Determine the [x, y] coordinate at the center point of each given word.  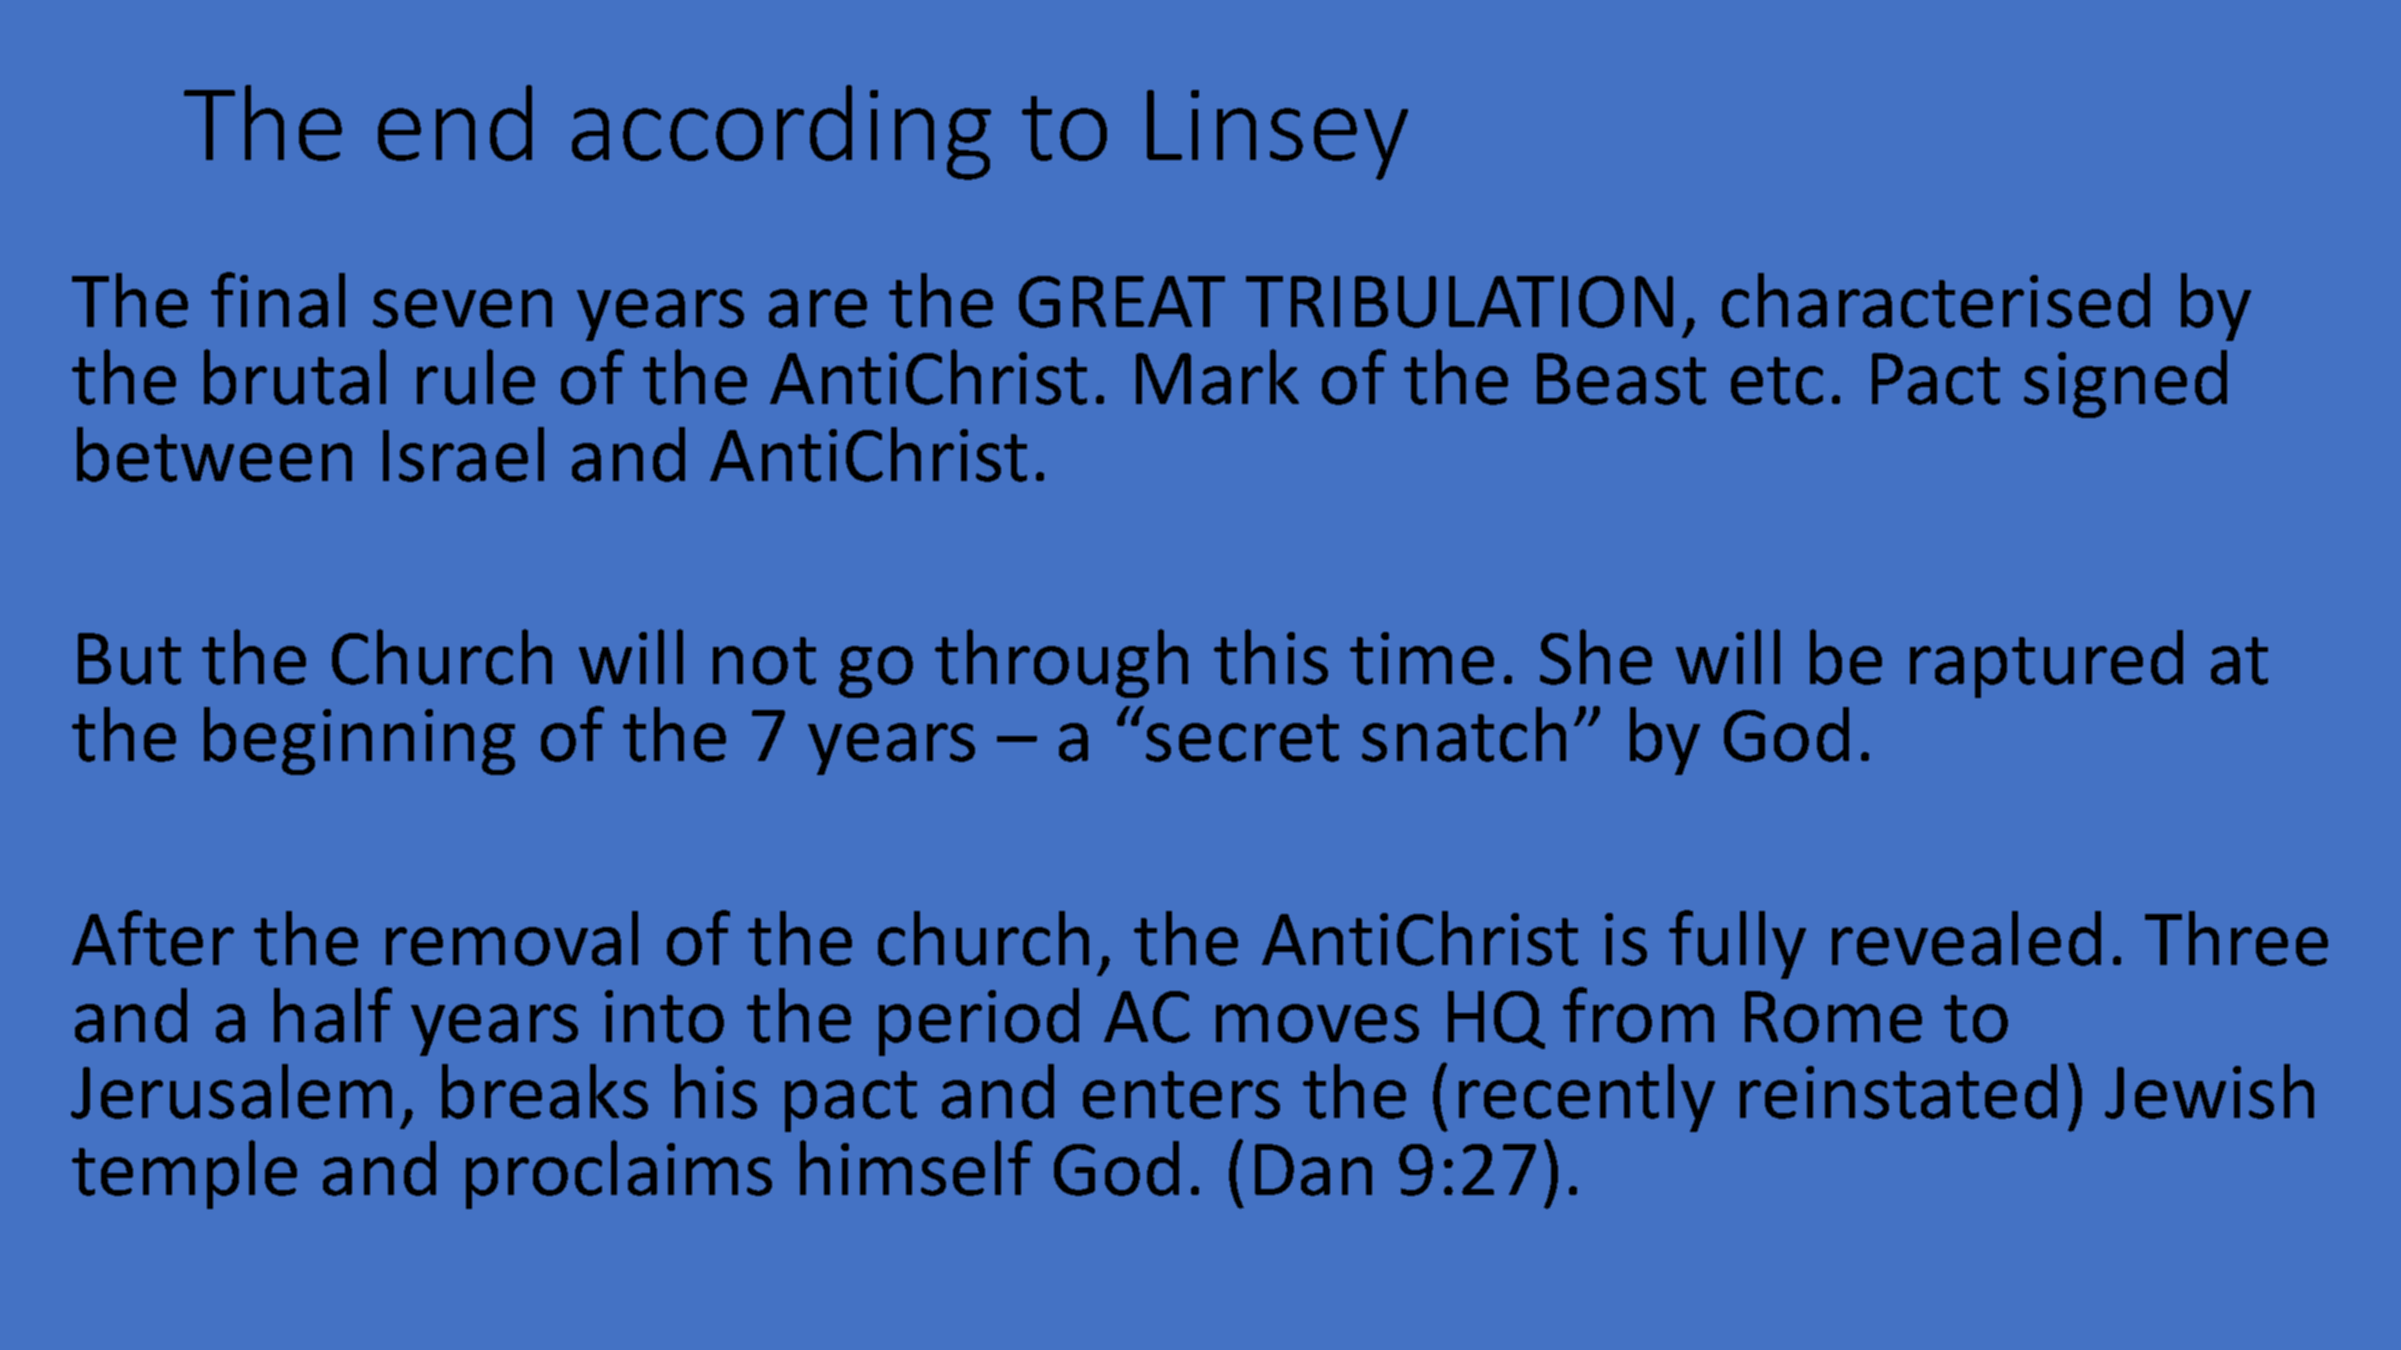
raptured [2046, 664]
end [455, 123]
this [1271, 657]
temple [184, 1174]
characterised [1936, 300]
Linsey [1277, 135]
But [129, 659]
